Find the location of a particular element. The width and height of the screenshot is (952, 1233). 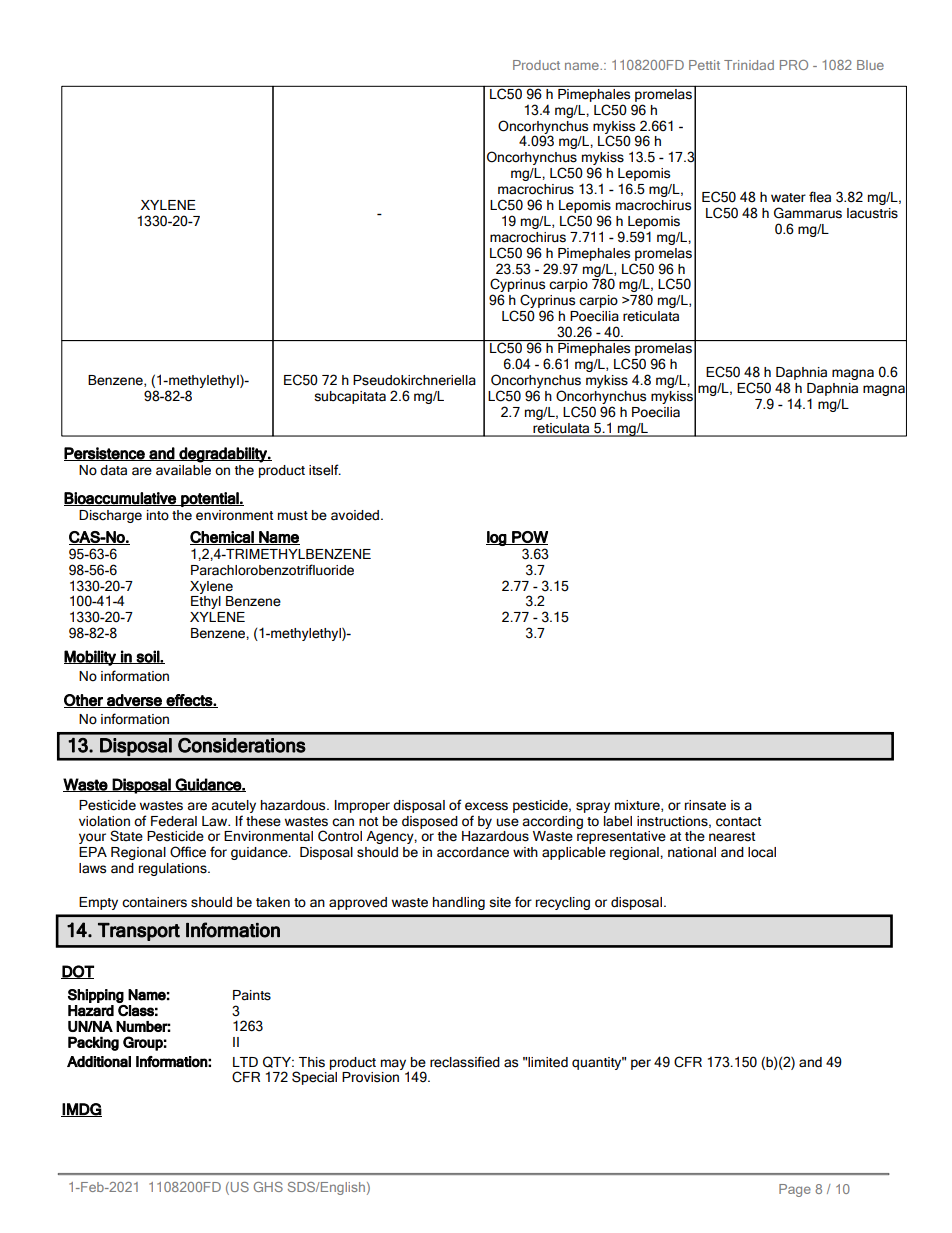

POW is located at coordinates (529, 538).
